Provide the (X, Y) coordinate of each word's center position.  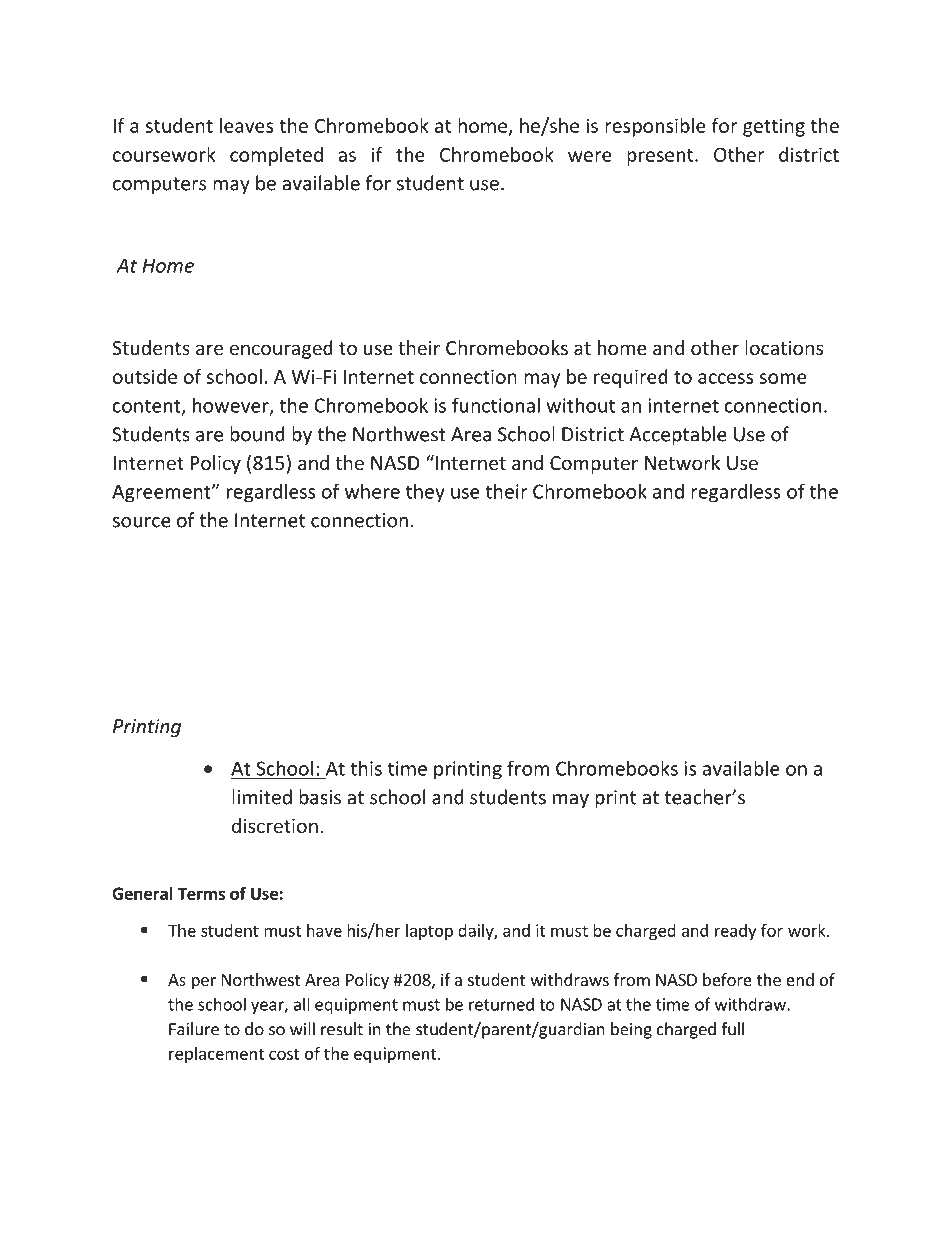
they (425, 493)
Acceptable (678, 435)
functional (496, 405)
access (725, 378)
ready (735, 932)
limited (262, 797)
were (590, 156)
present (661, 157)
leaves (246, 125)
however (232, 406)
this (366, 768)
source (141, 522)
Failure (194, 1029)
